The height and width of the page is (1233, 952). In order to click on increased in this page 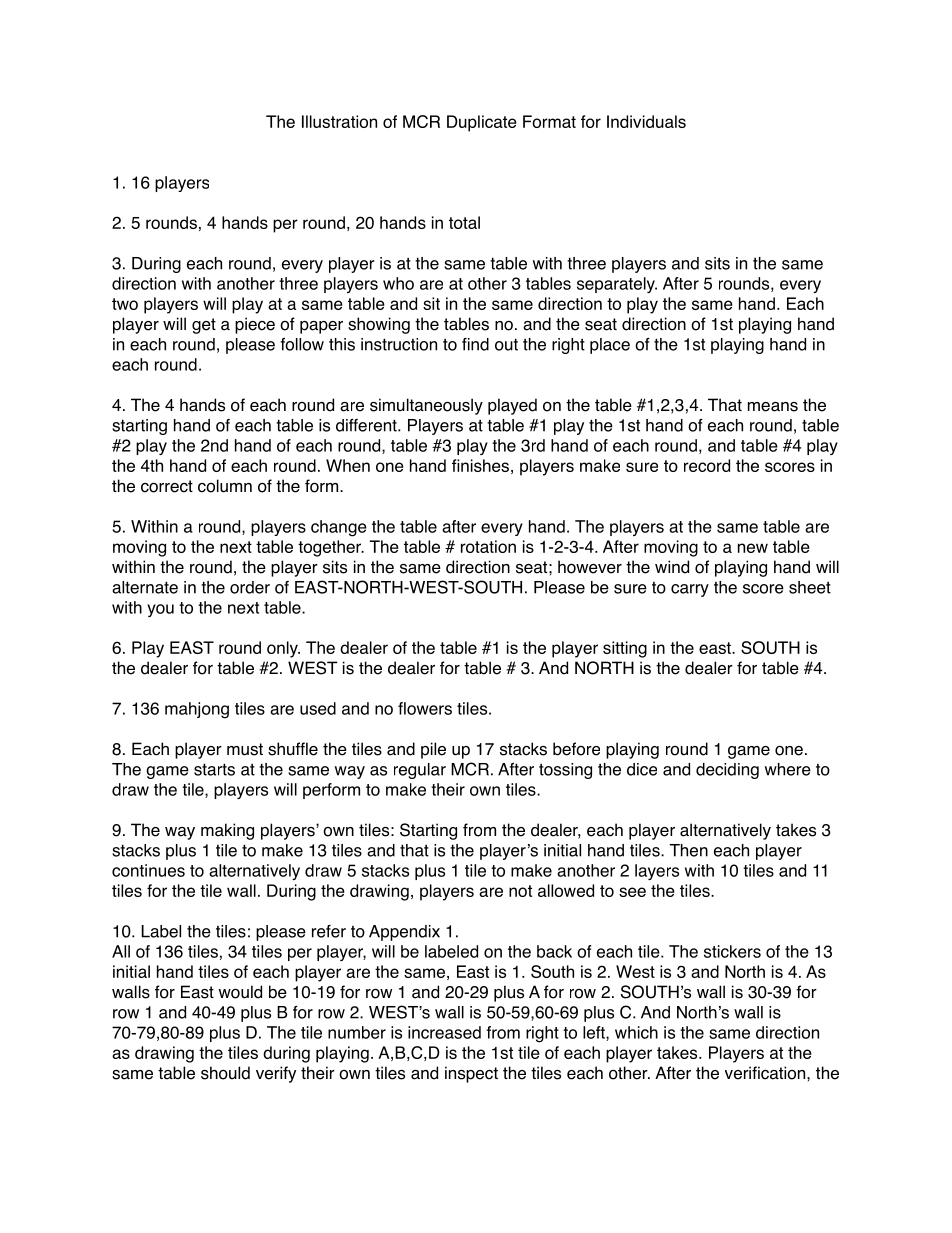, I will do `click(444, 1032)`.
